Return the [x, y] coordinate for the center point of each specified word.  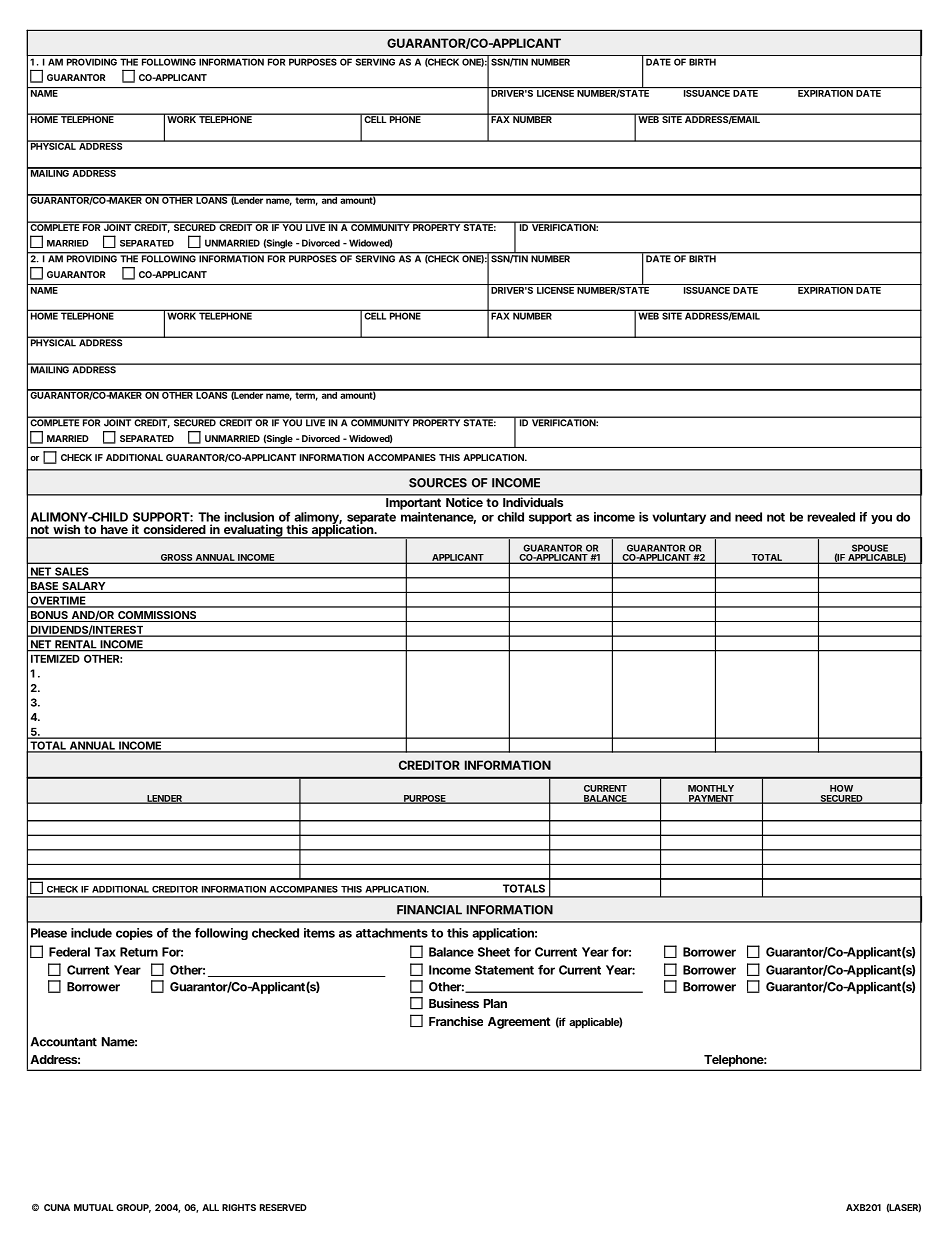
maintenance [438, 518]
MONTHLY [711, 788]
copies [134, 934]
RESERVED [283, 1207]
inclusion [249, 517]
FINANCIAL [429, 910]
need [748, 517]
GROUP [133, 1208]
